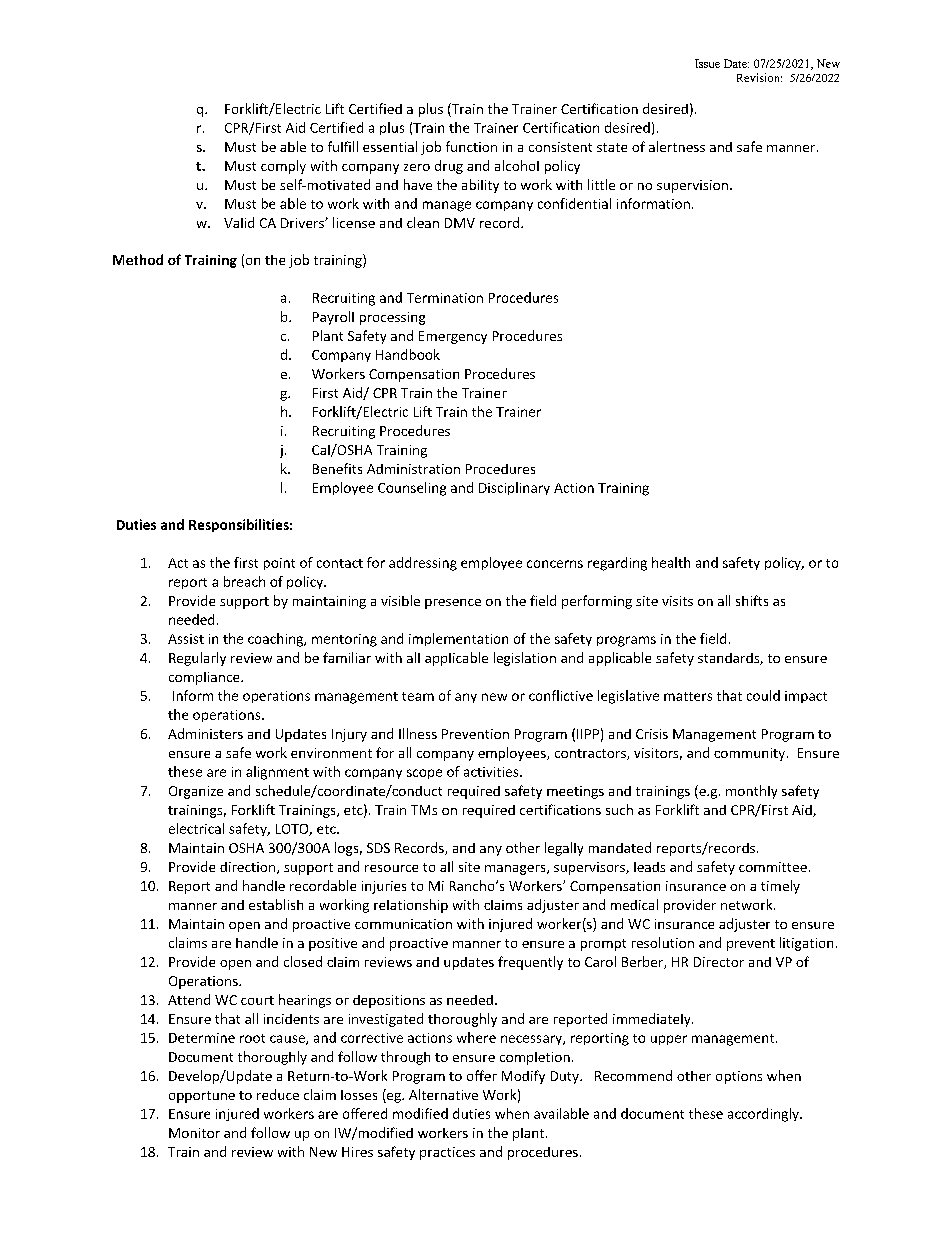 Image resolution: width=952 pixels, height=1233 pixels. What do you see at coordinates (752, 600) in the document?
I see `shifts` at bounding box center [752, 600].
